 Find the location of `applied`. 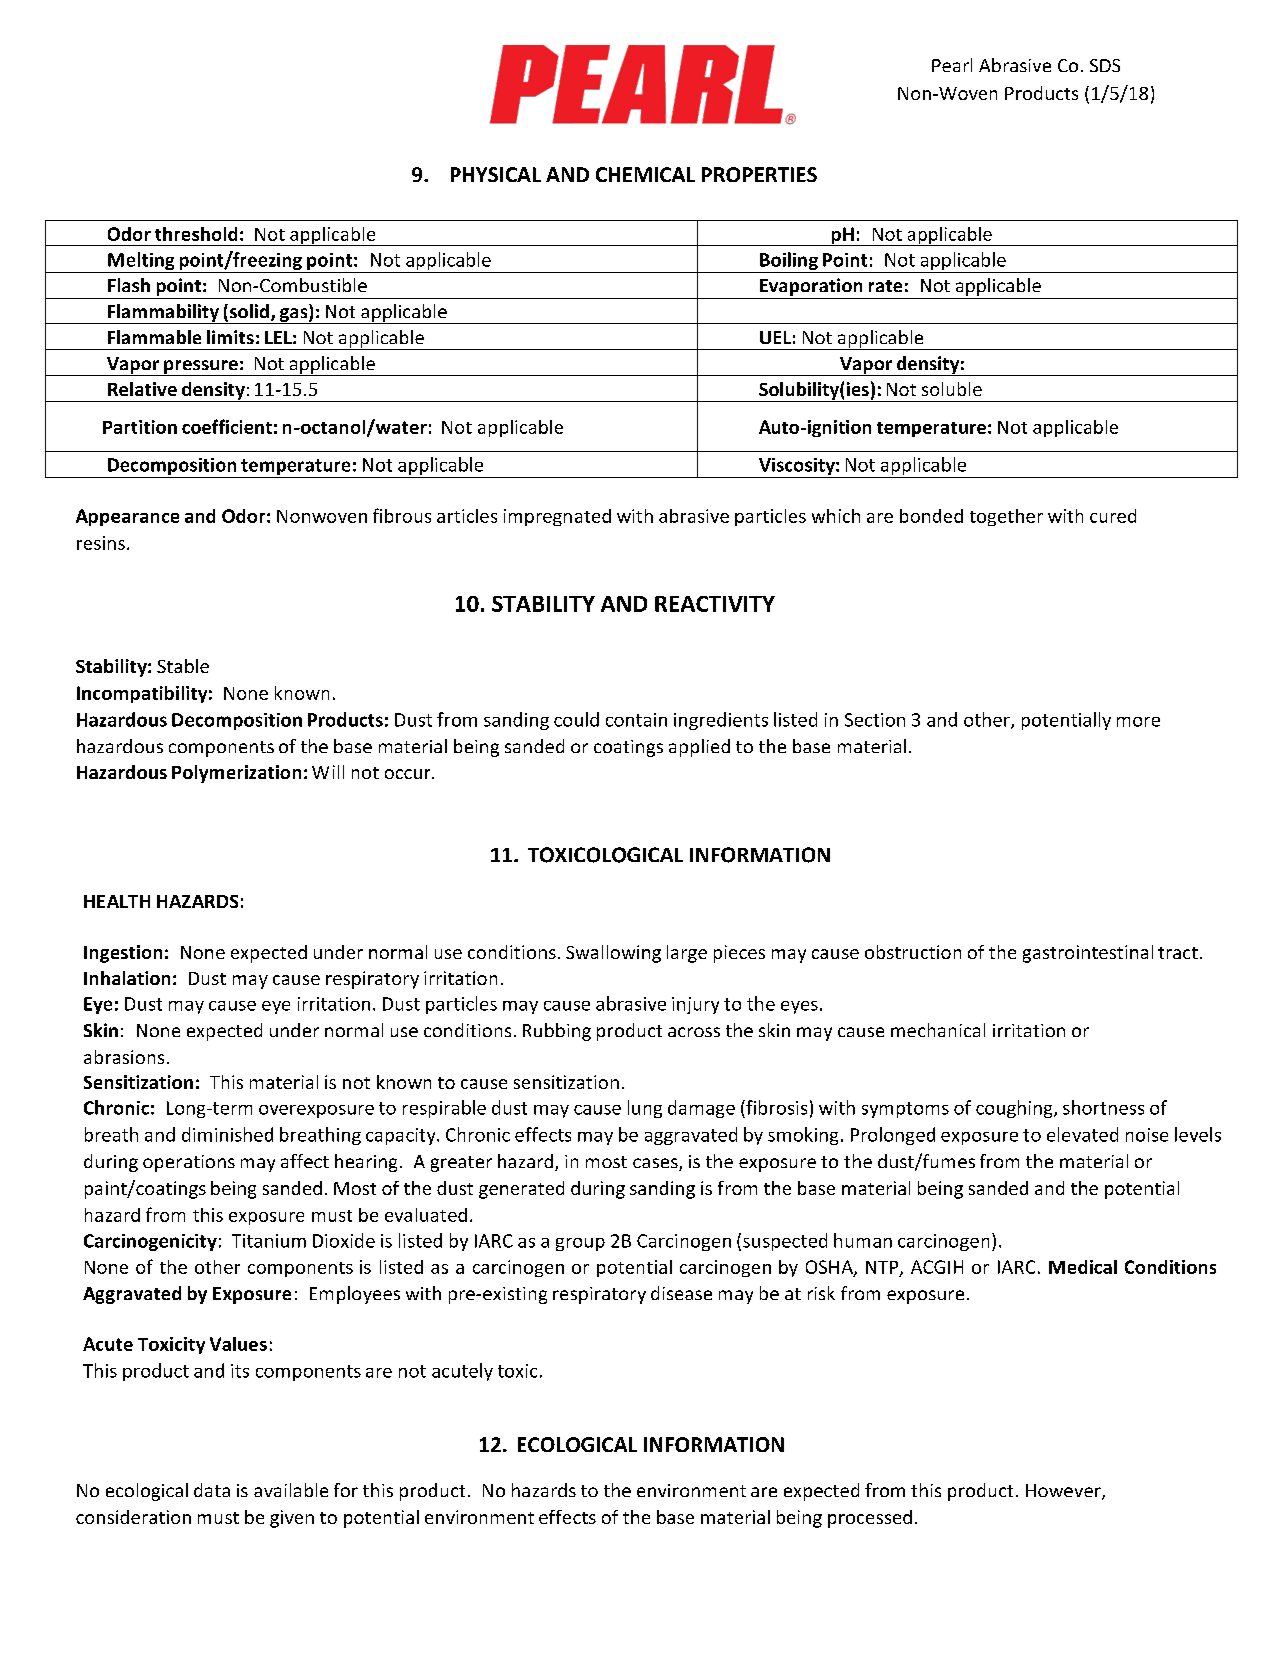

applied is located at coordinates (699, 748).
